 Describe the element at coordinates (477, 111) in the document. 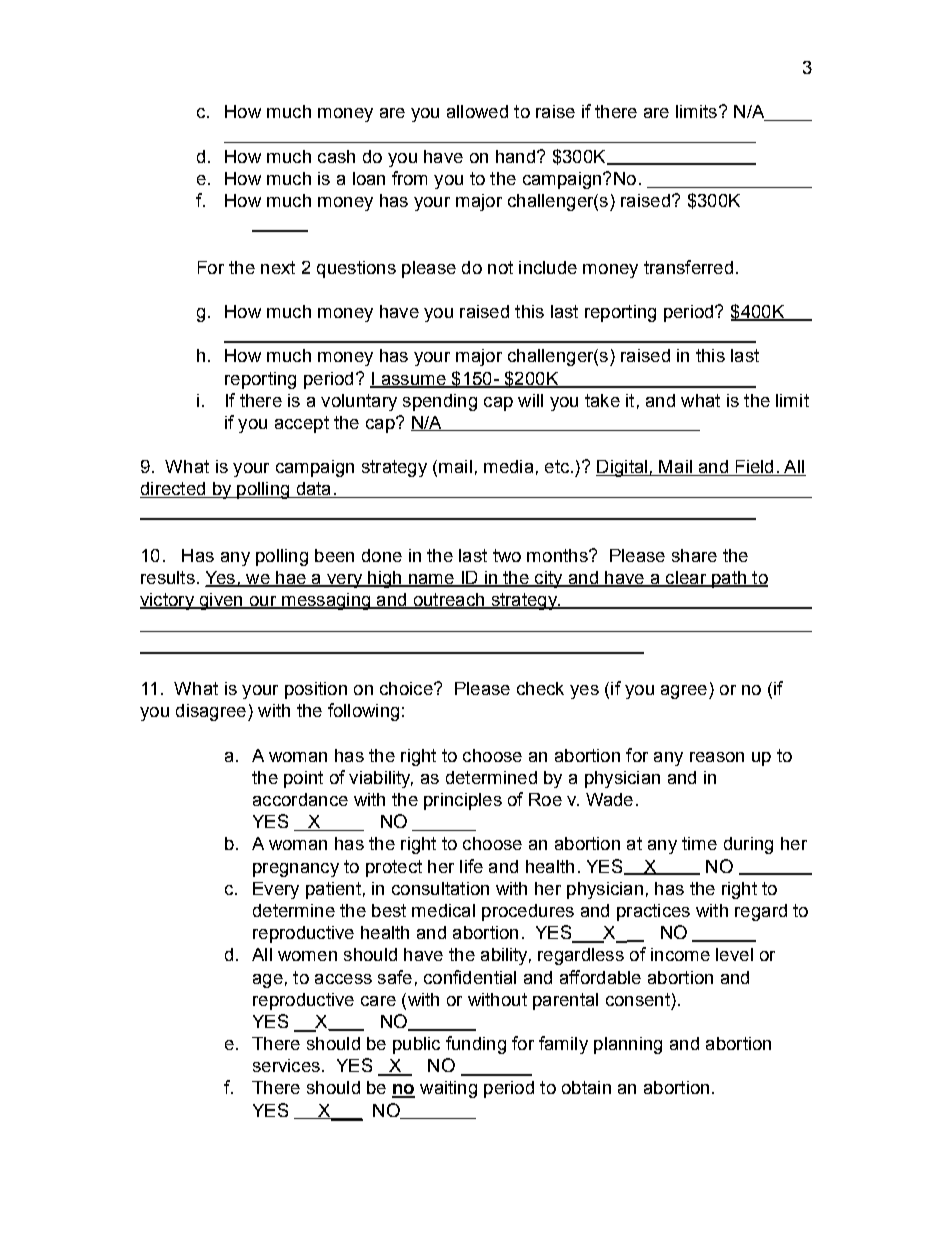

I see `allowed` at that location.
